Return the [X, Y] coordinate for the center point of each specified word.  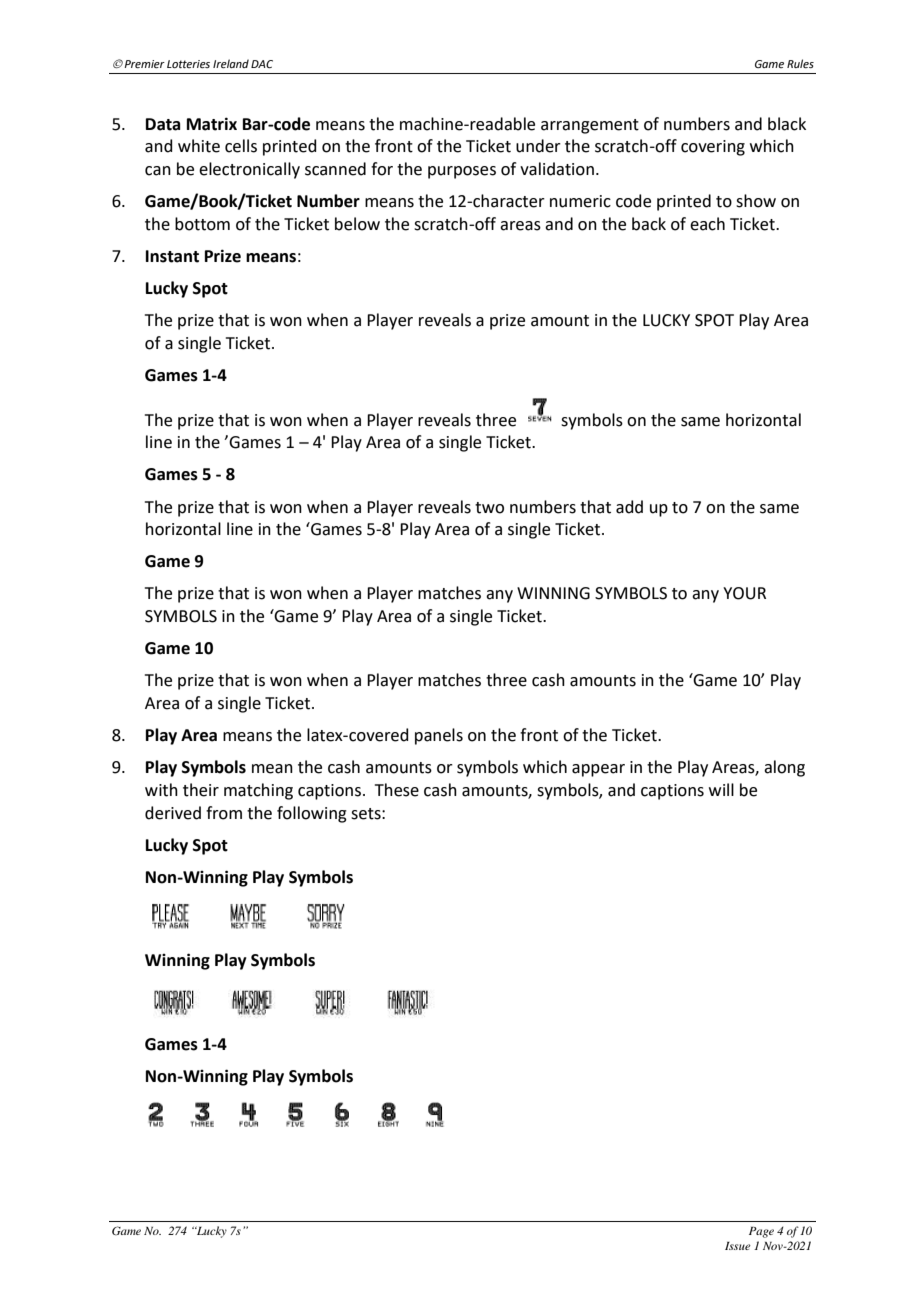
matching [258, 791]
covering [713, 148]
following [312, 814]
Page [761, 1232]
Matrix [212, 124]
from [224, 813]
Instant [172, 256]
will [721, 789]
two [489, 508]
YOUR [744, 593]
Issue [738, 1246]
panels [439, 736]
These [397, 790]
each [707, 224]
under [538, 146]
